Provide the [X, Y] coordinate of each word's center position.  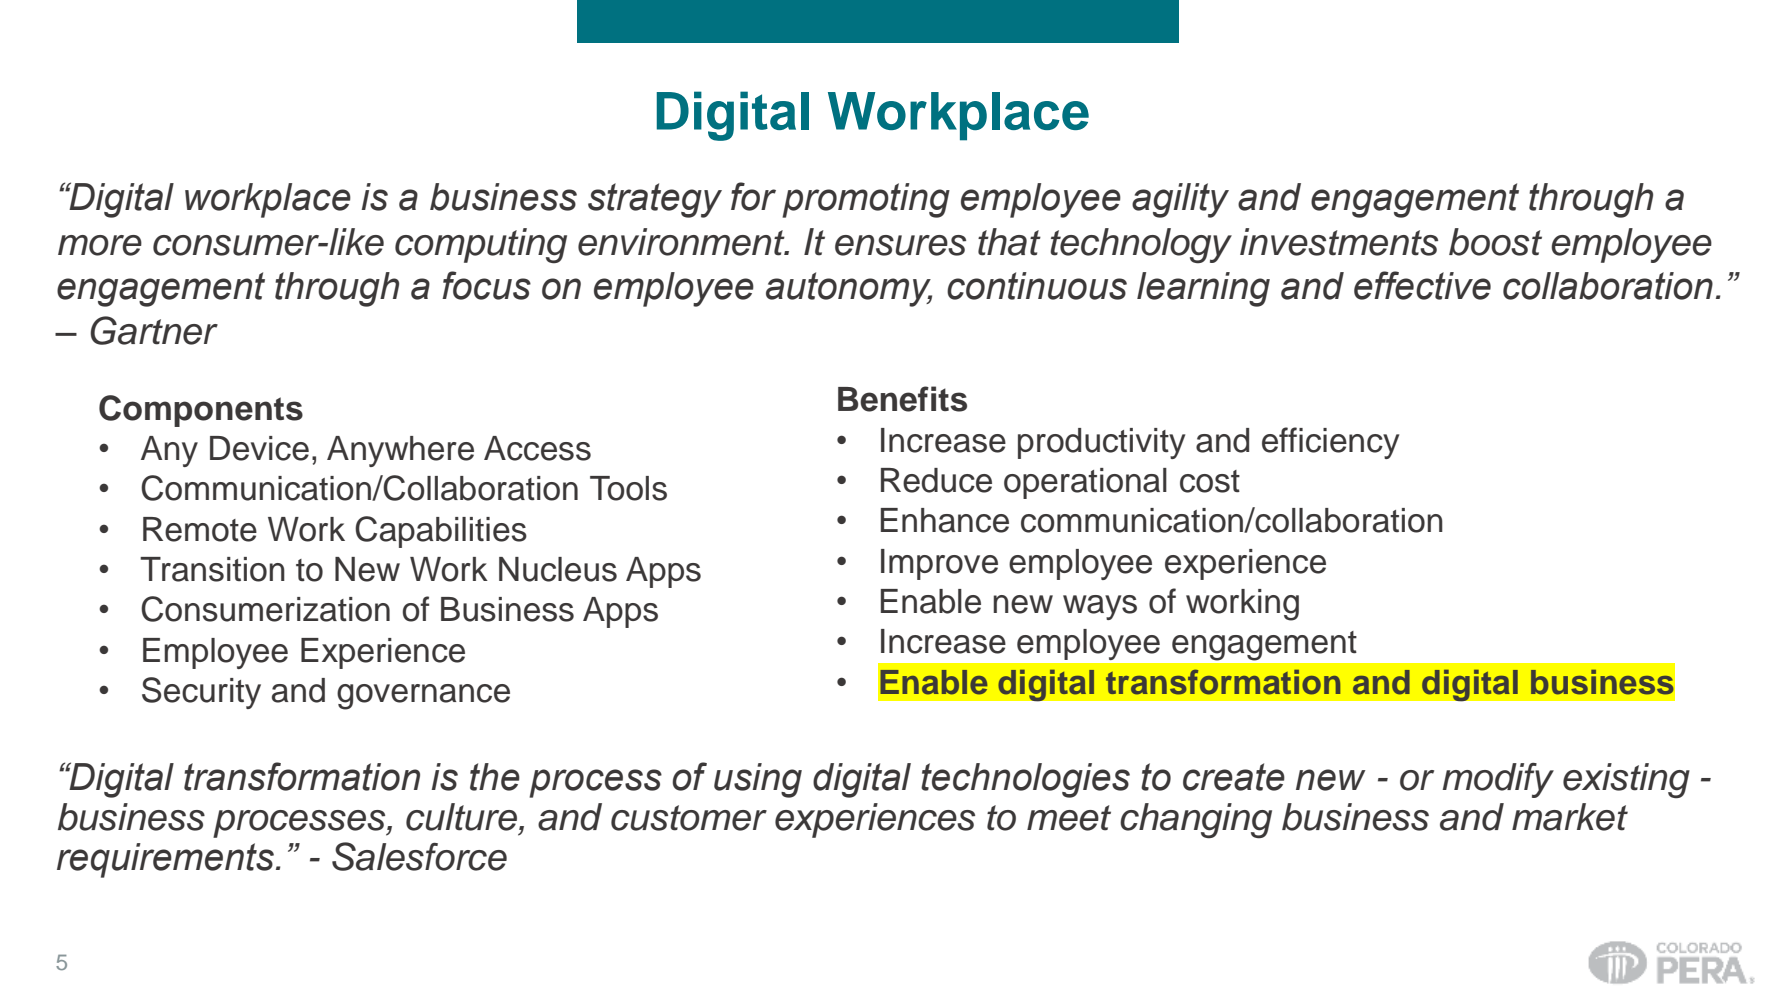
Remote [200, 529]
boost [1495, 242]
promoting [866, 200]
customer [689, 818]
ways [1100, 607]
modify [1498, 780]
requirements [165, 860]
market [1570, 817]
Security [201, 693]
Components [201, 411]
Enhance [945, 520]
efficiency [1330, 443]
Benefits [902, 399]
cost [1210, 481]
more [100, 245]
